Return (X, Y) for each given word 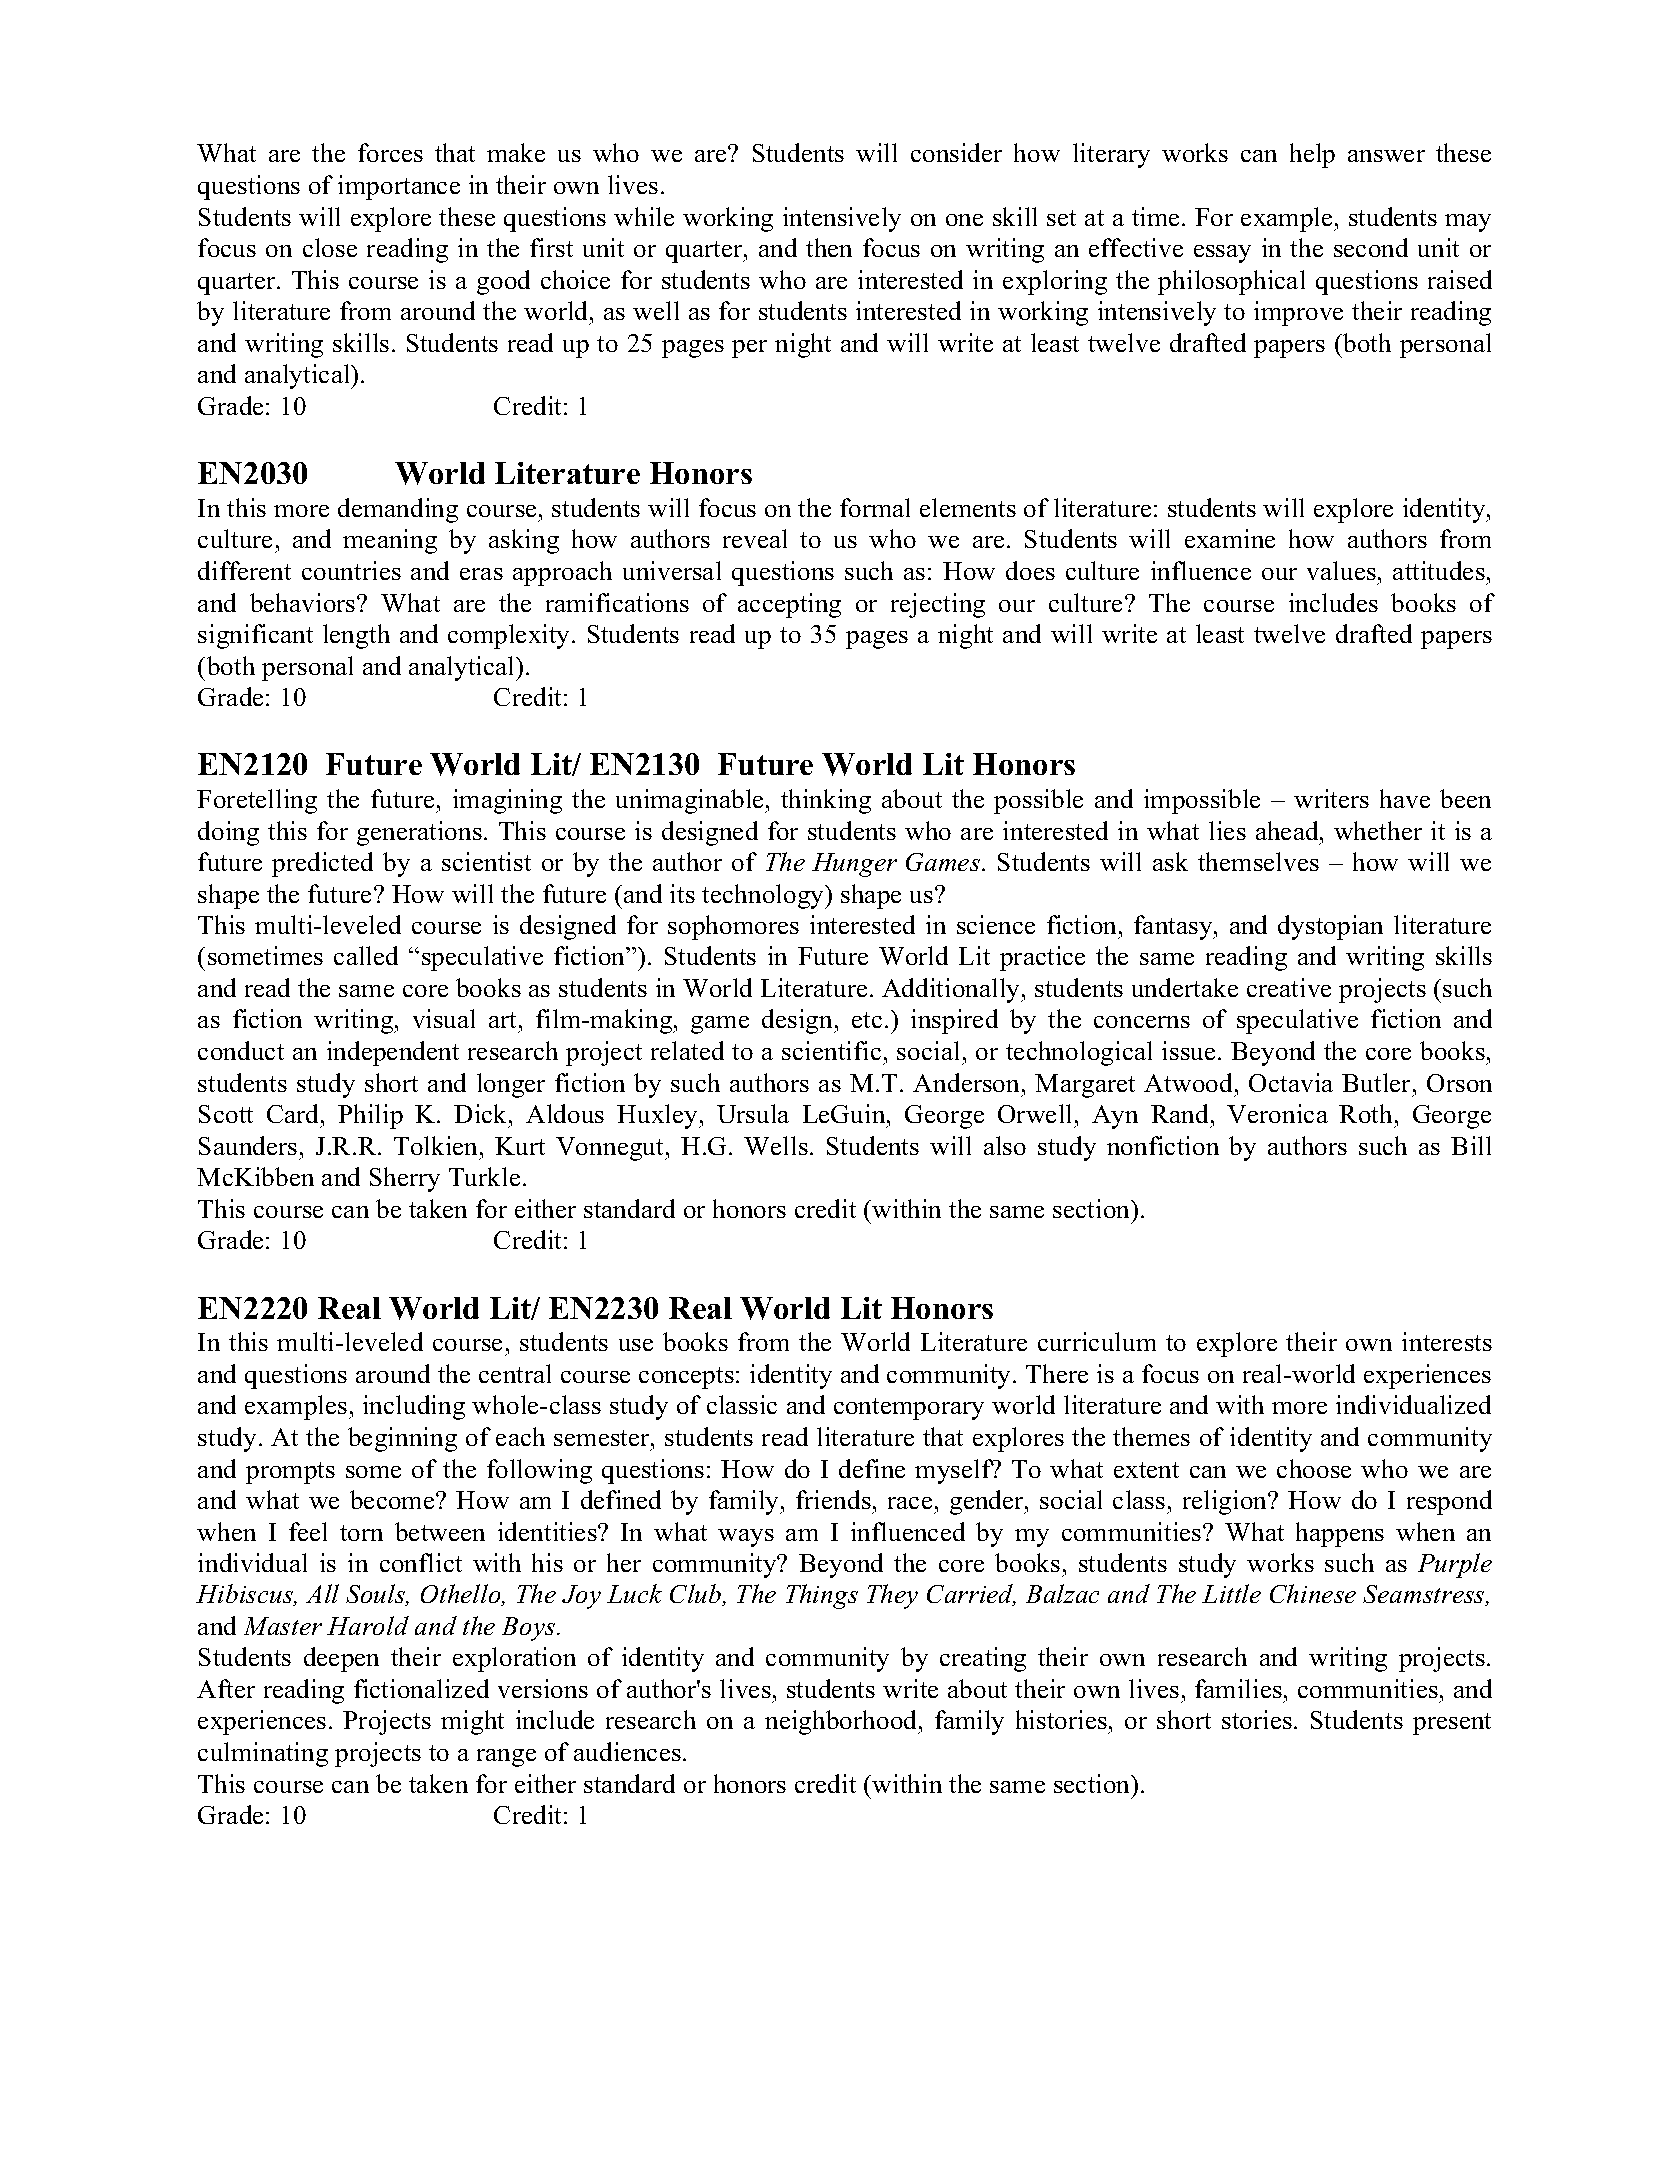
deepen (341, 1659)
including (414, 1407)
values (1341, 570)
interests (1447, 1341)
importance (399, 187)
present (1452, 1724)
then (829, 247)
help (1312, 155)
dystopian (1330, 927)
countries (351, 570)
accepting (789, 605)
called (366, 955)
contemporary (909, 1409)
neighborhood (842, 1722)
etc (867, 1020)
